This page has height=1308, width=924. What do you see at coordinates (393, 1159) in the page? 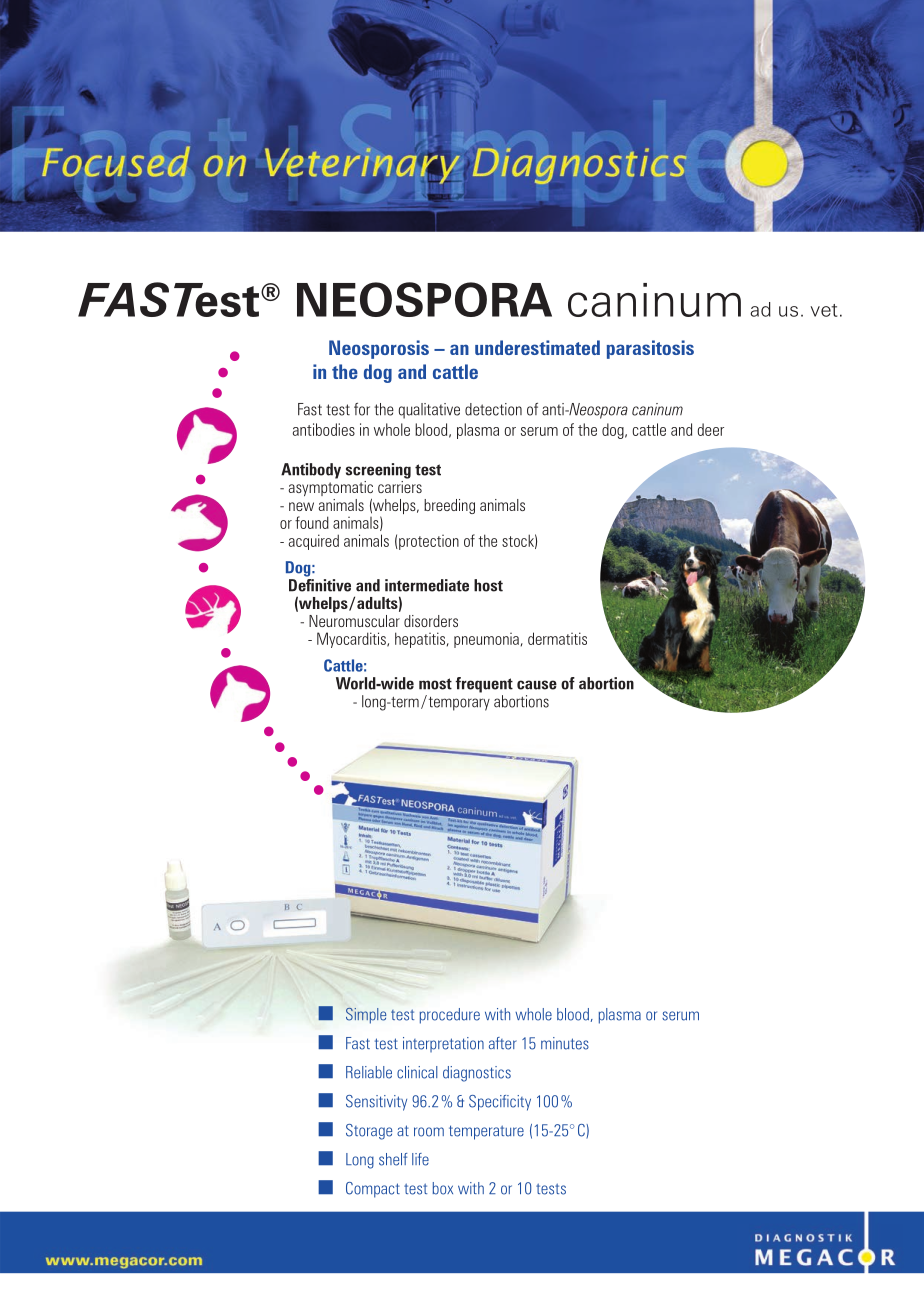
I see `shelf` at bounding box center [393, 1159].
